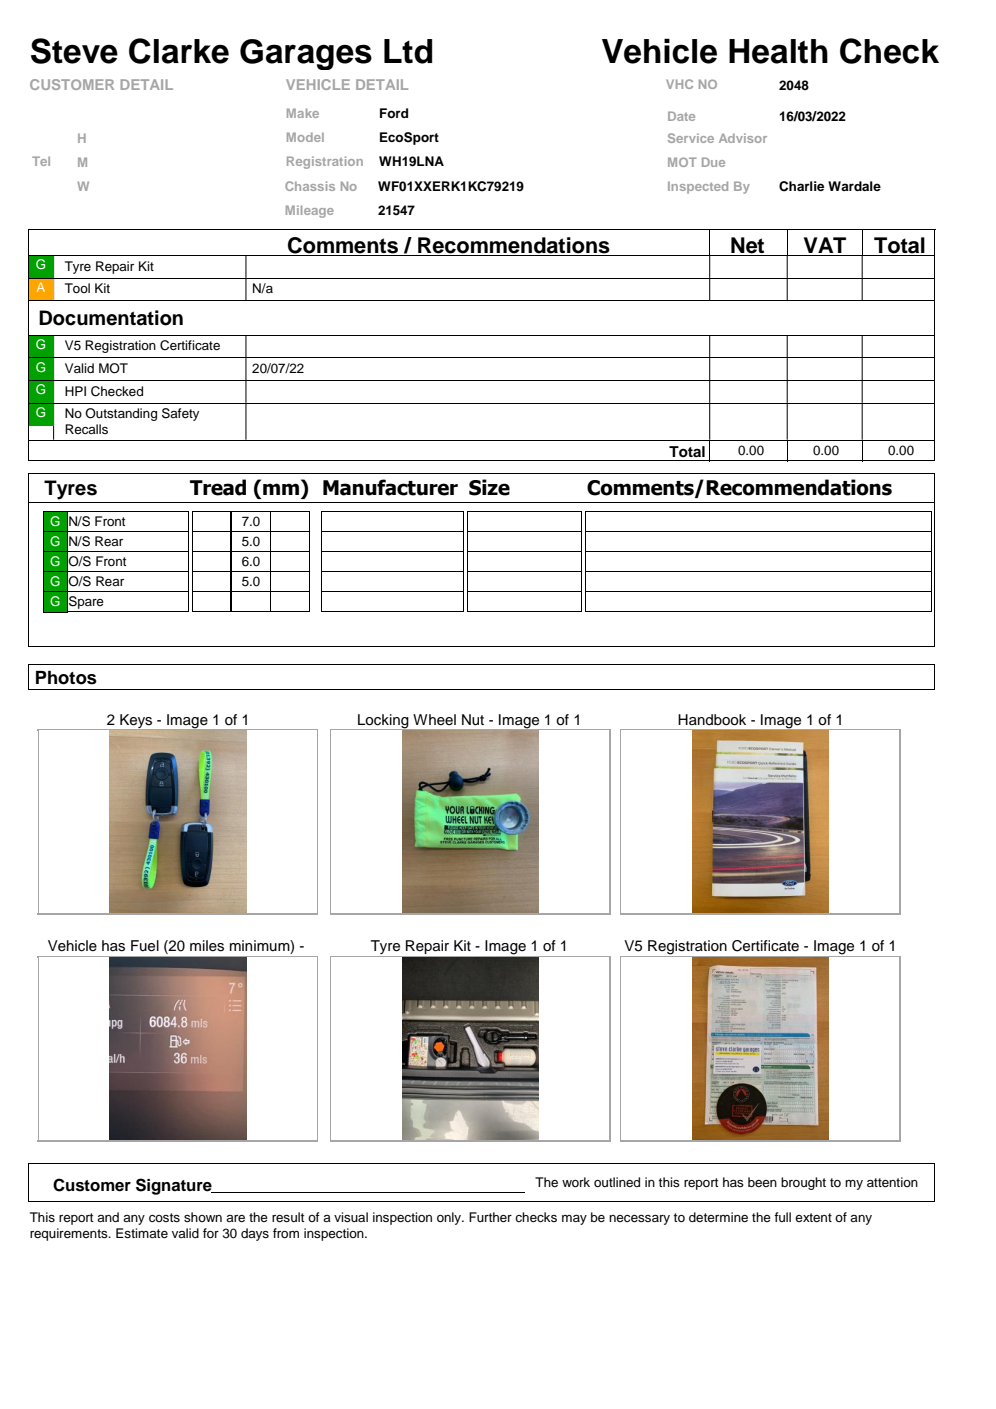 The image size is (996, 1409). What do you see at coordinates (164, 1217) in the image?
I see `costs` at bounding box center [164, 1217].
